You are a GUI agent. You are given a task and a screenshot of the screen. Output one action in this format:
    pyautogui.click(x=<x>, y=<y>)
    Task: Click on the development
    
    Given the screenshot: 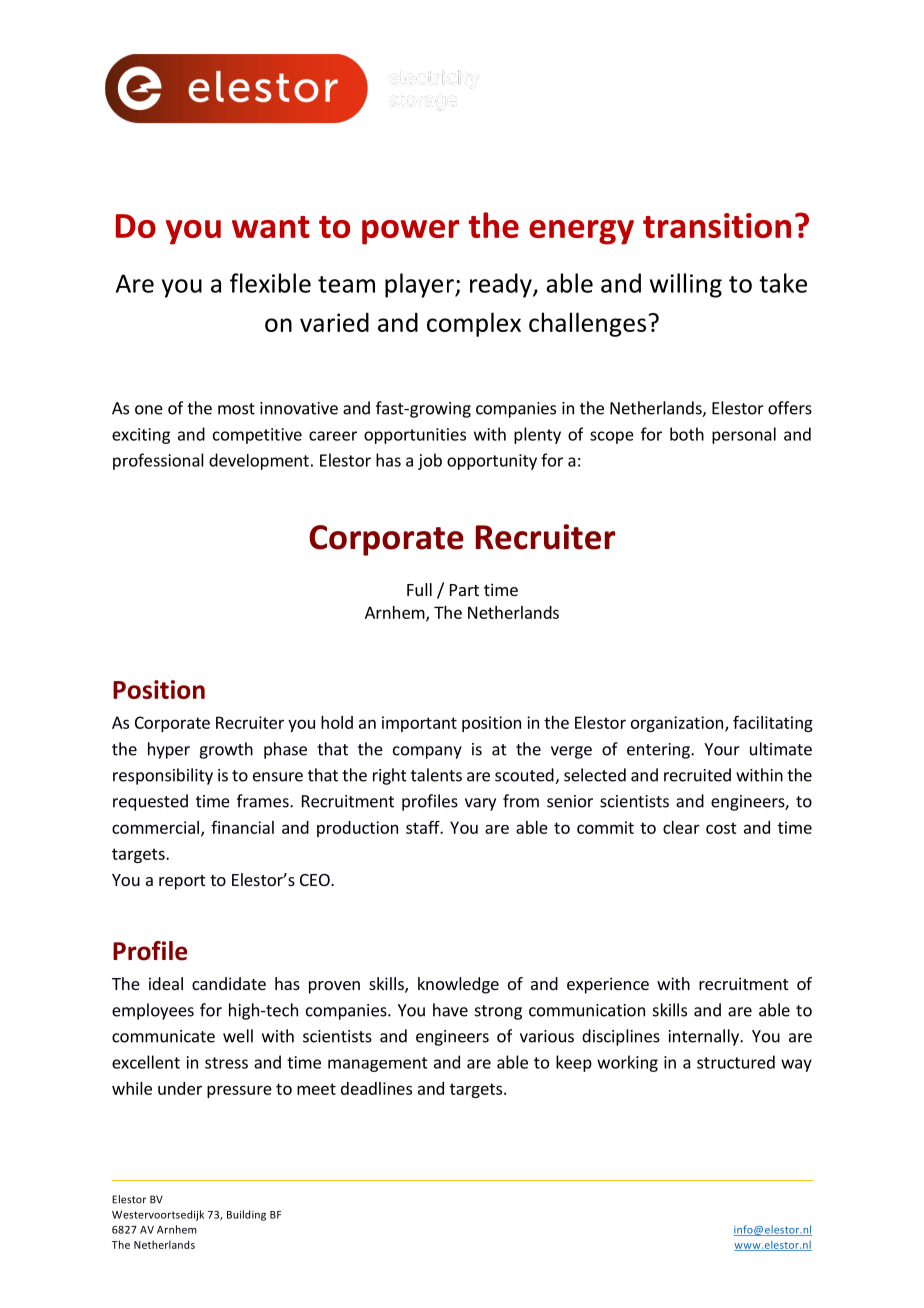 What is the action you would take?
    pyautogui.click(x=259, y=461)
